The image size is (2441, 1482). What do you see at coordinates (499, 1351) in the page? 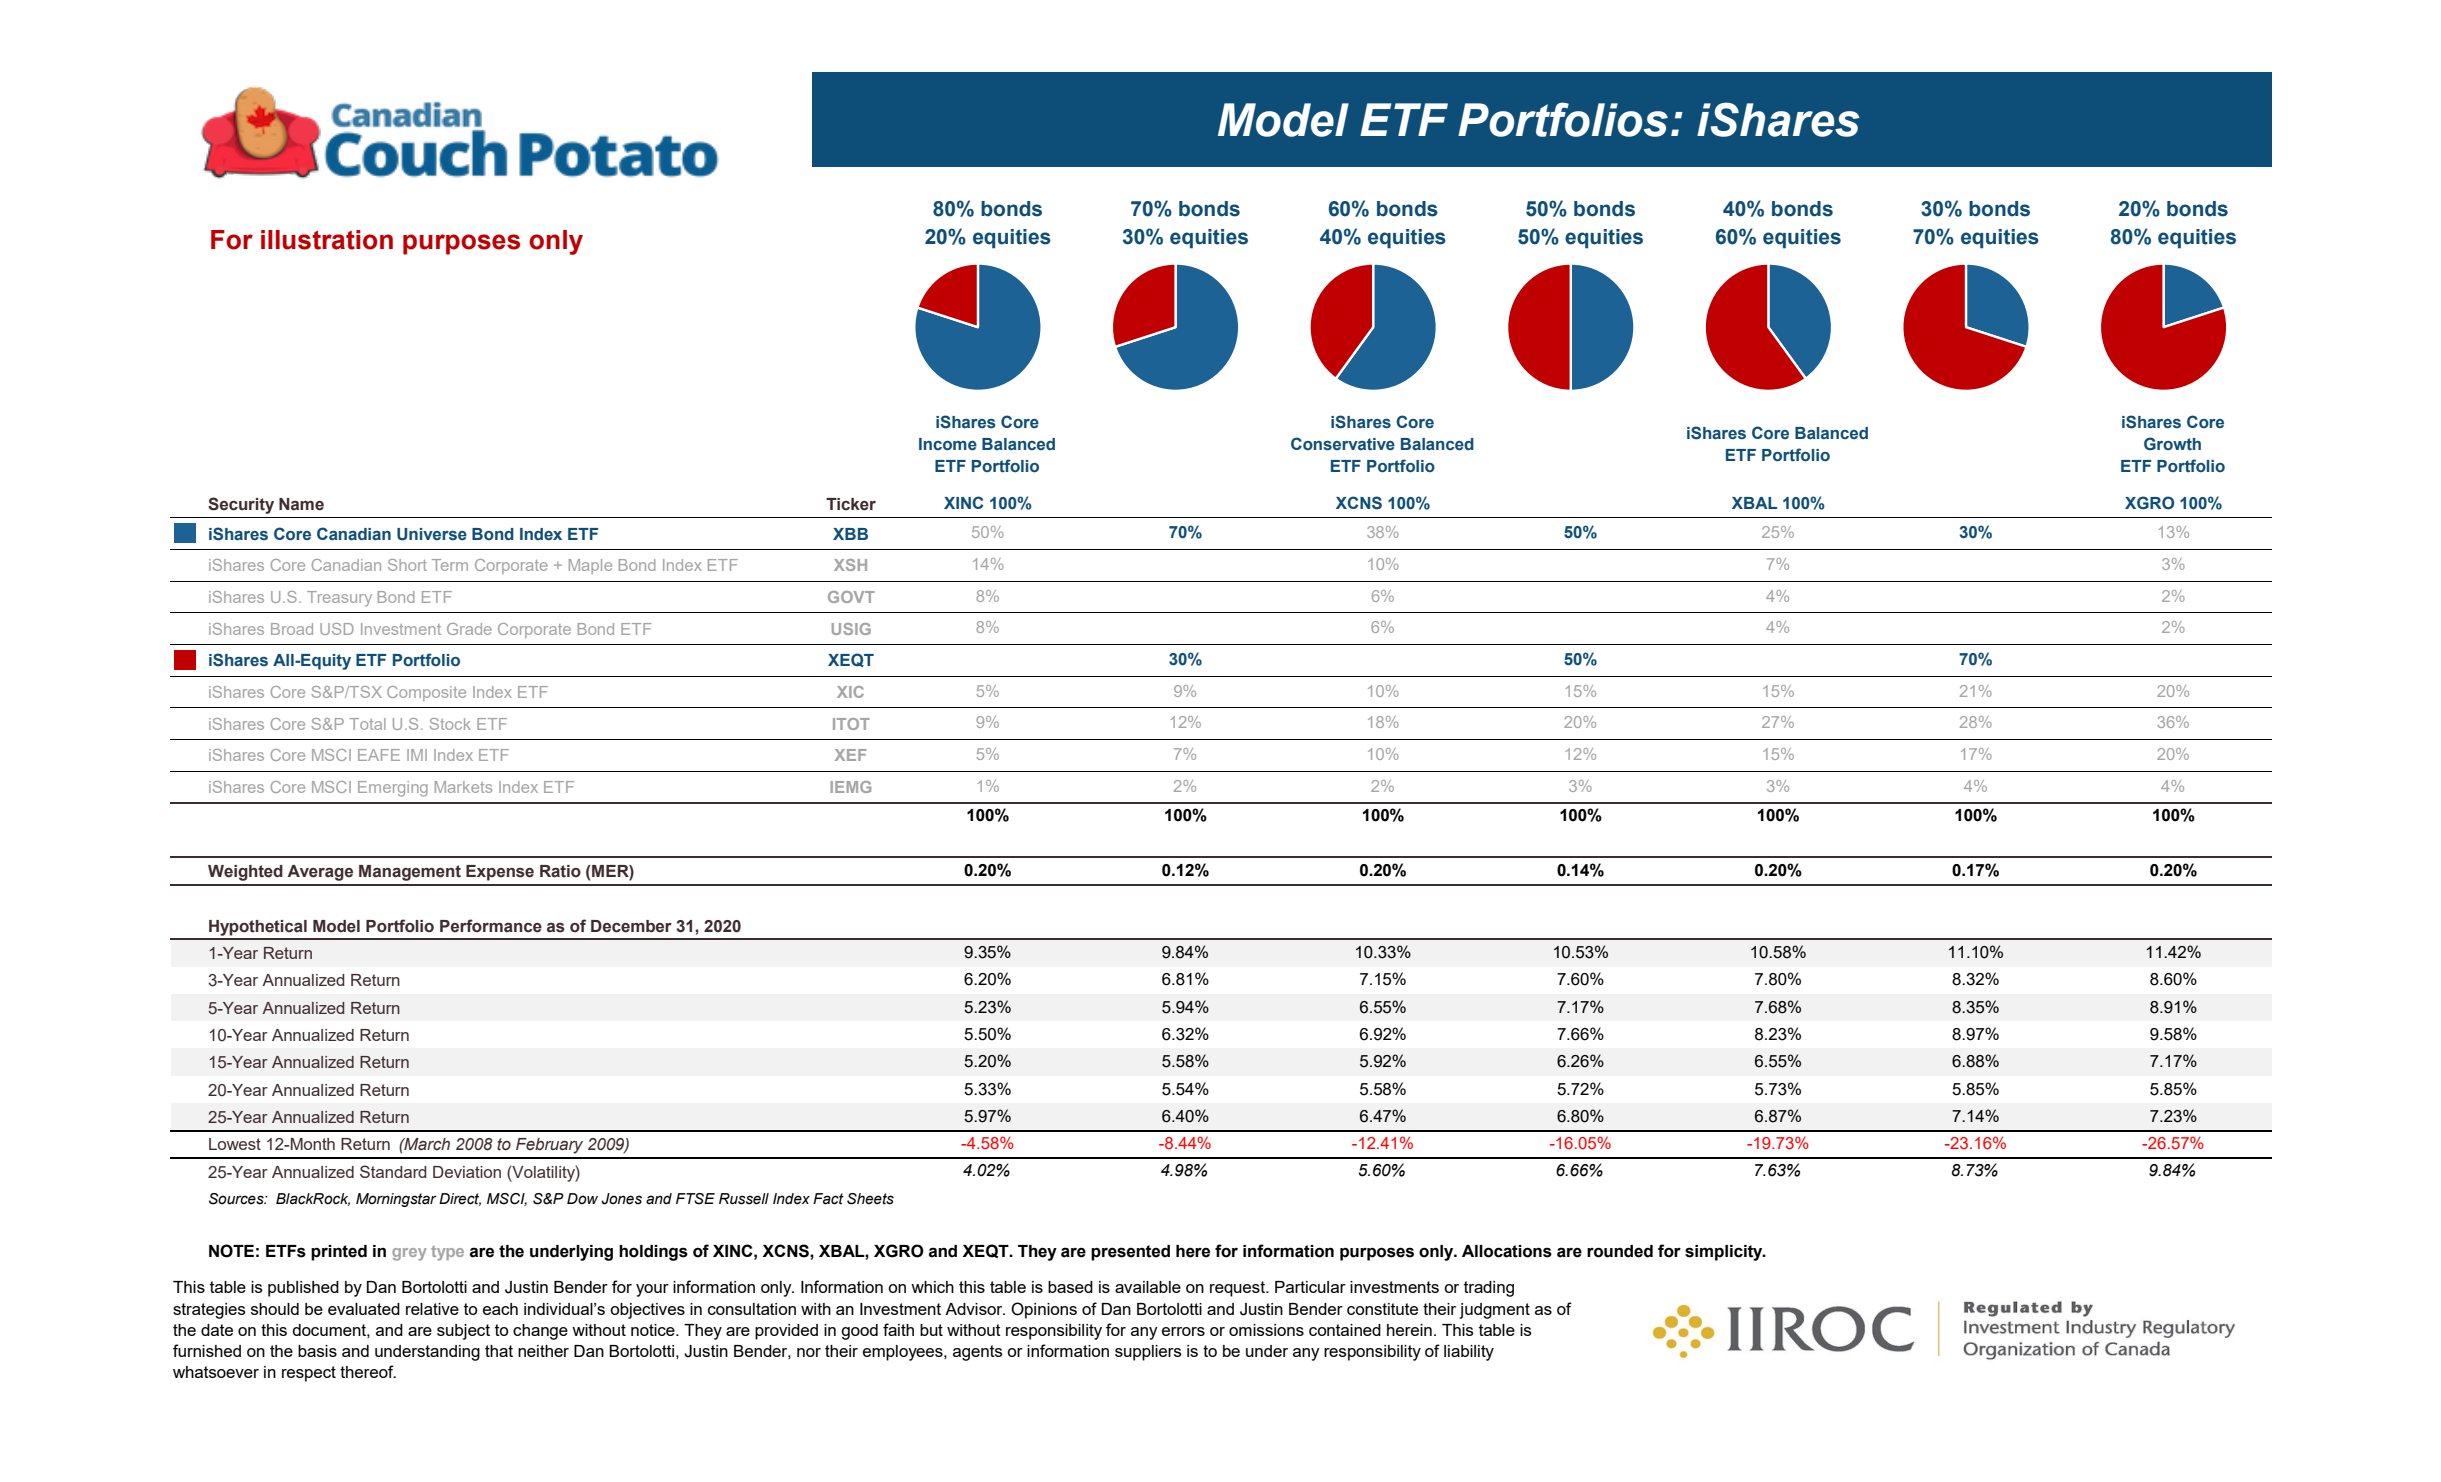
I see `that` at bounding box center [499, 1351].
